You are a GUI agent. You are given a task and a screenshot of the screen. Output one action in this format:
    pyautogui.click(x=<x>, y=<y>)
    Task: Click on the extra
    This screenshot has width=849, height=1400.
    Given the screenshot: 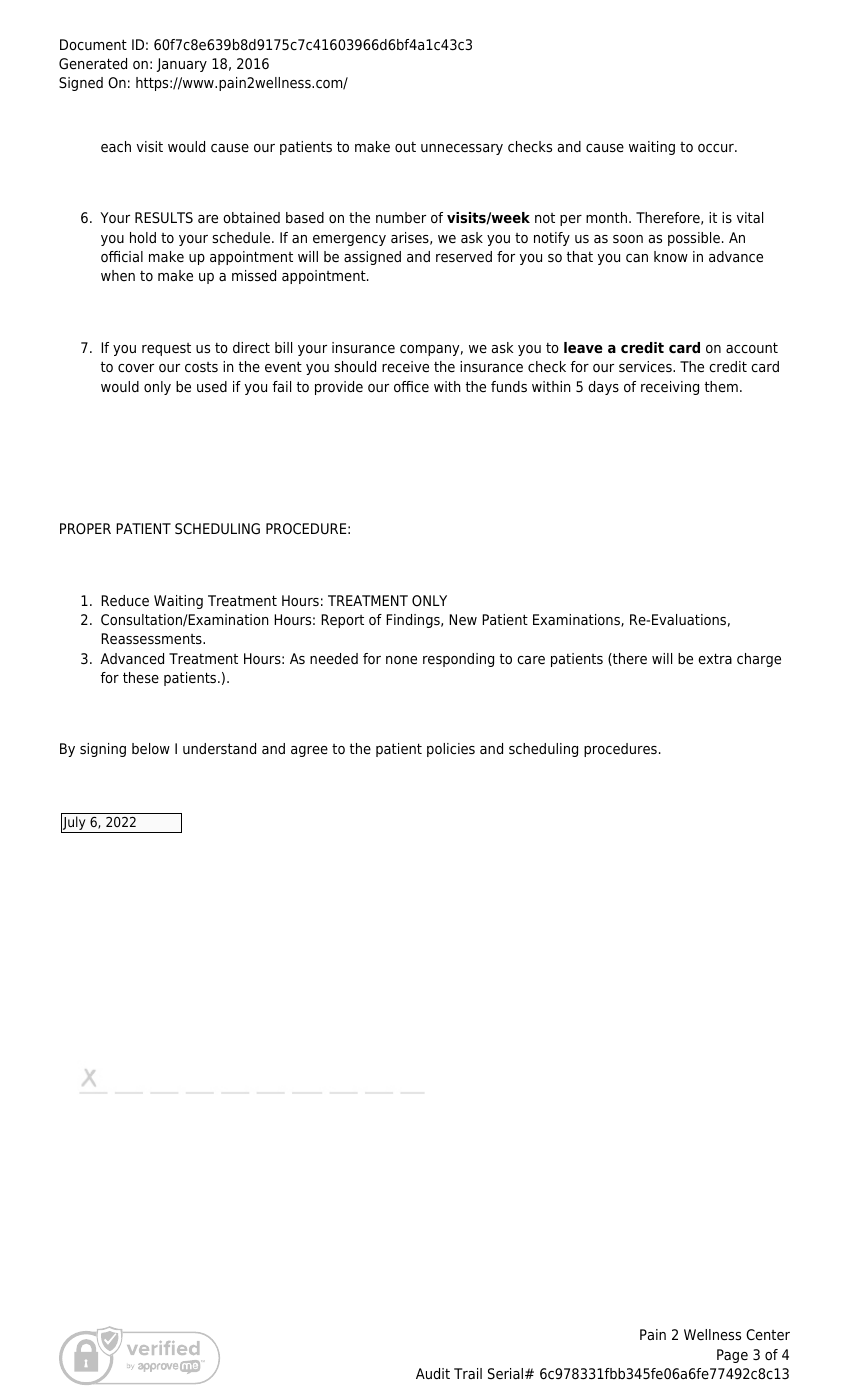 What is the action you would take?
    pyautogui.click(x=715, y=659)
